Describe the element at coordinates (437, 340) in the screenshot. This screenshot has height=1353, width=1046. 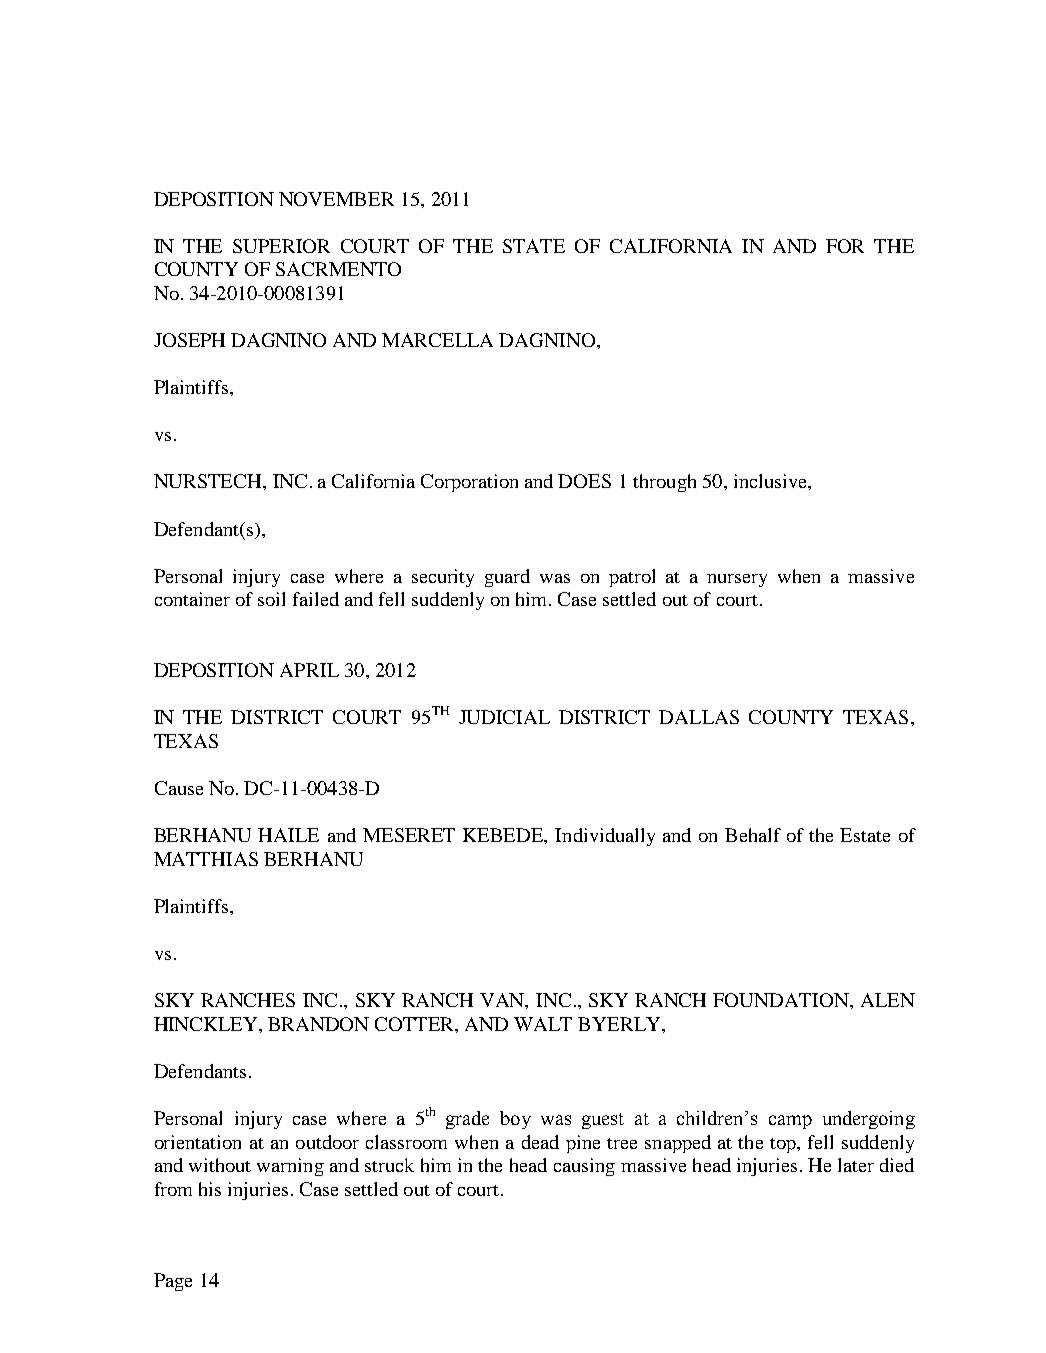
I see `MARCELLA` at that location.
